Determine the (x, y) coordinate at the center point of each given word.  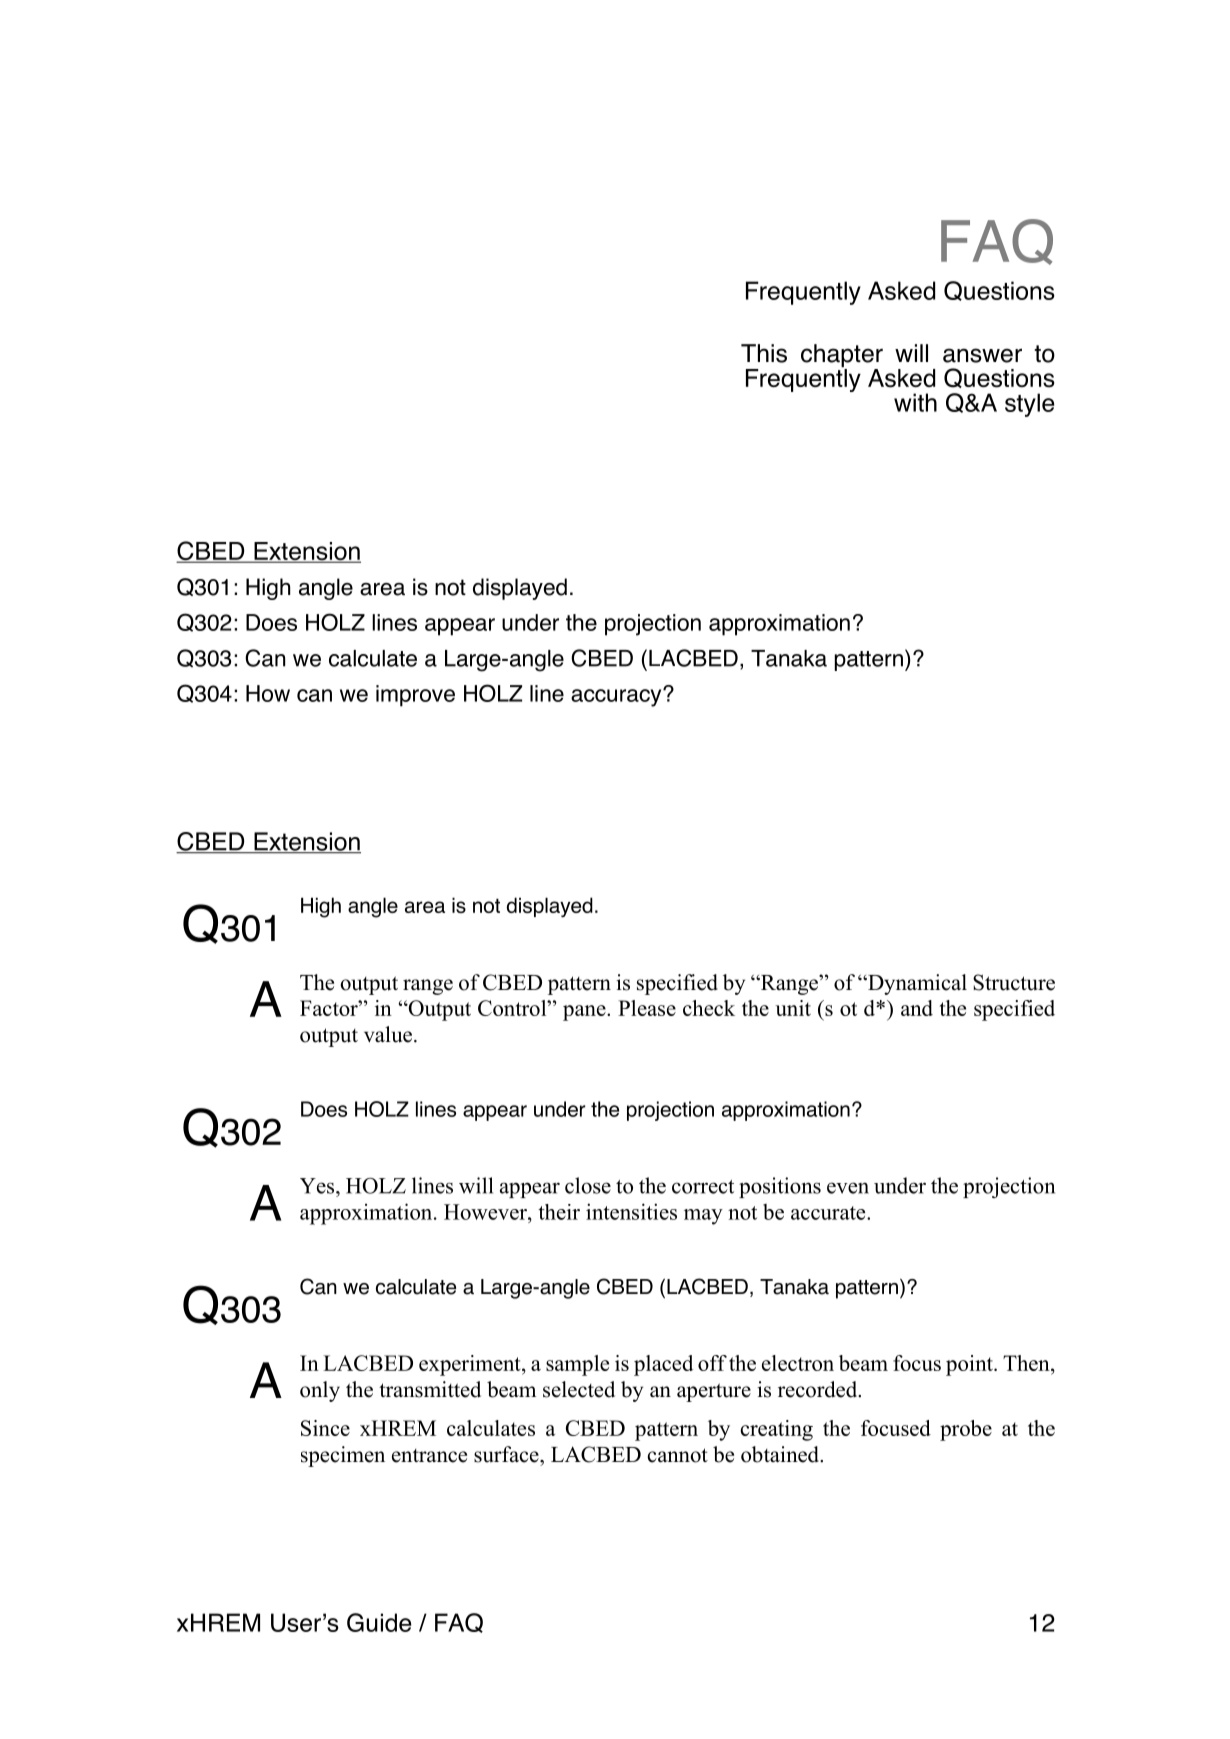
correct (703, 1187)
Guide (379, 1622)
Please (647, 1008)
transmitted (430, 1389)
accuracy (617, 697)
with (915, 402)
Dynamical (916, 984)
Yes (318, 1186)
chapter (842, 357)
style (1029, 405)
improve (415, 696)
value (388, 1034)
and (917, 1008)
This (764, 353)
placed (663, 1365)
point (970, 1365)
